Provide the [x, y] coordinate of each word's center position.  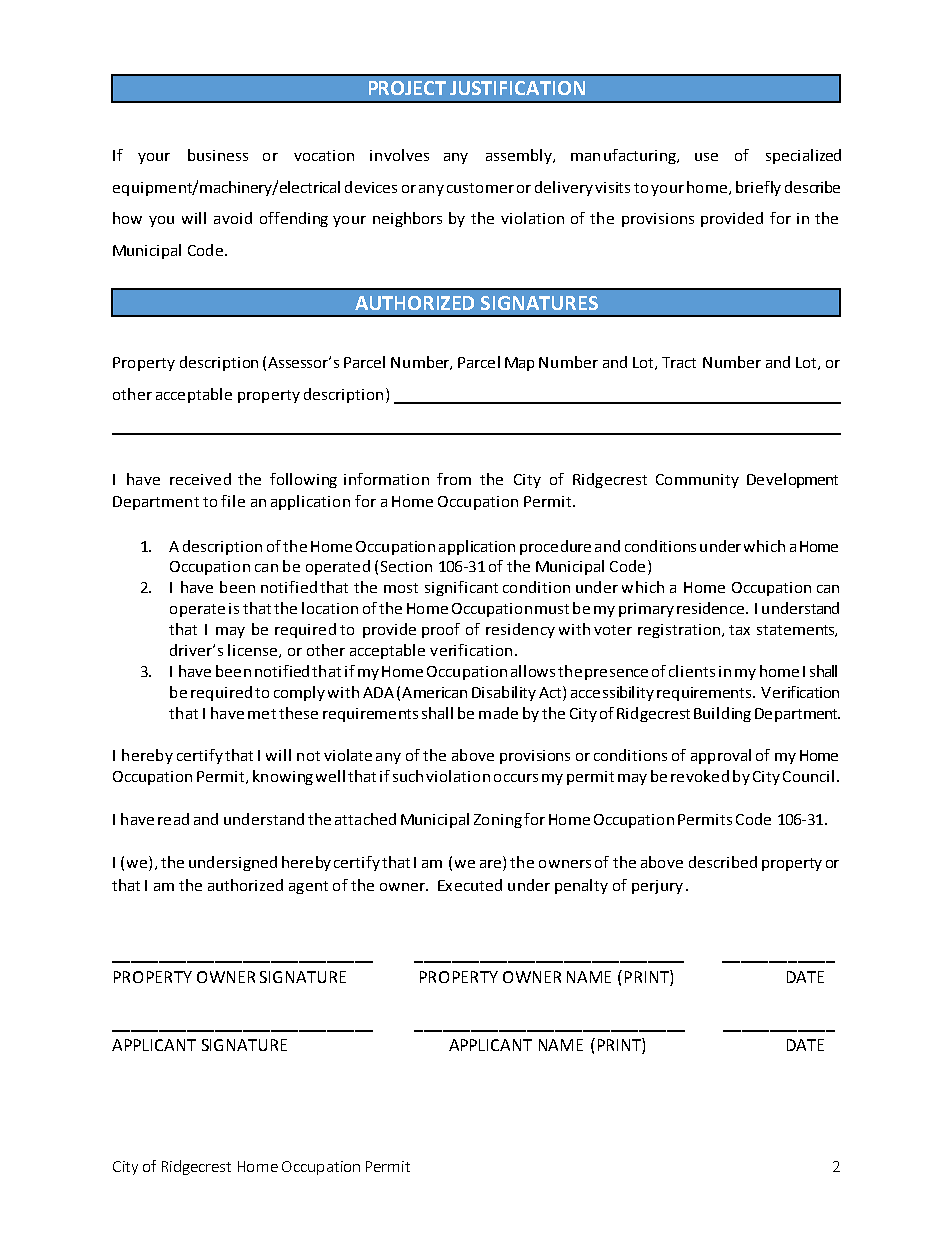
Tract [679, 362]
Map [519, 364]
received [200, 479]
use [706, 157]
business [218, 155]
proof [441, 630]
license [254, 651]
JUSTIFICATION [517, 88]
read [173, 819]
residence [710, 608]
